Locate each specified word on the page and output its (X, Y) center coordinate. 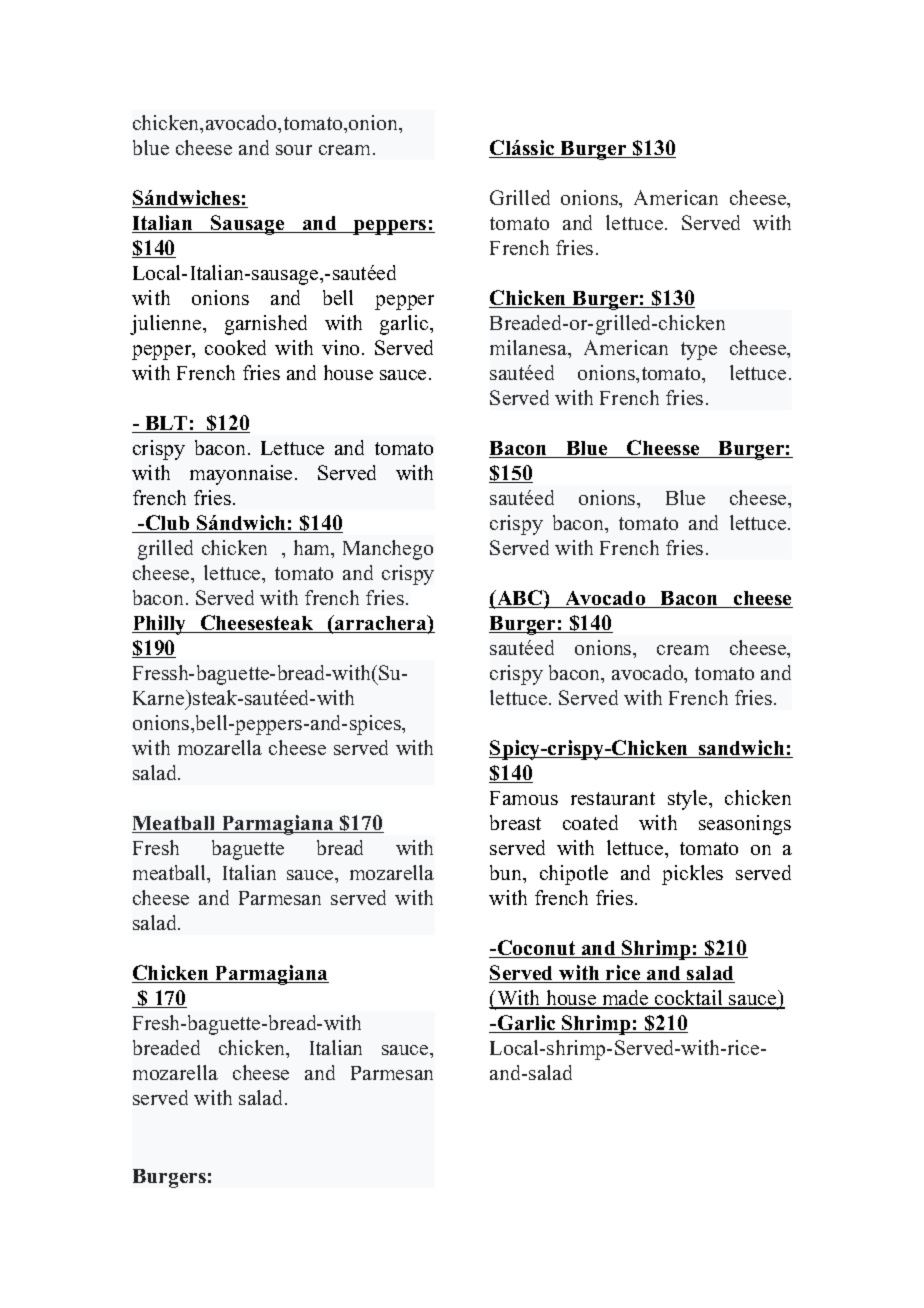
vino (342, 347)
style (689, 800)
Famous (524, 798)
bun (507, 874)
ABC (519, 599)
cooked (235, 347)
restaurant (613, 798)
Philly (160, 625)
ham (313, 549)
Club (167, 524)
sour (294, 150)
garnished (266, 325)
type (699, 351)
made (625, 999)
